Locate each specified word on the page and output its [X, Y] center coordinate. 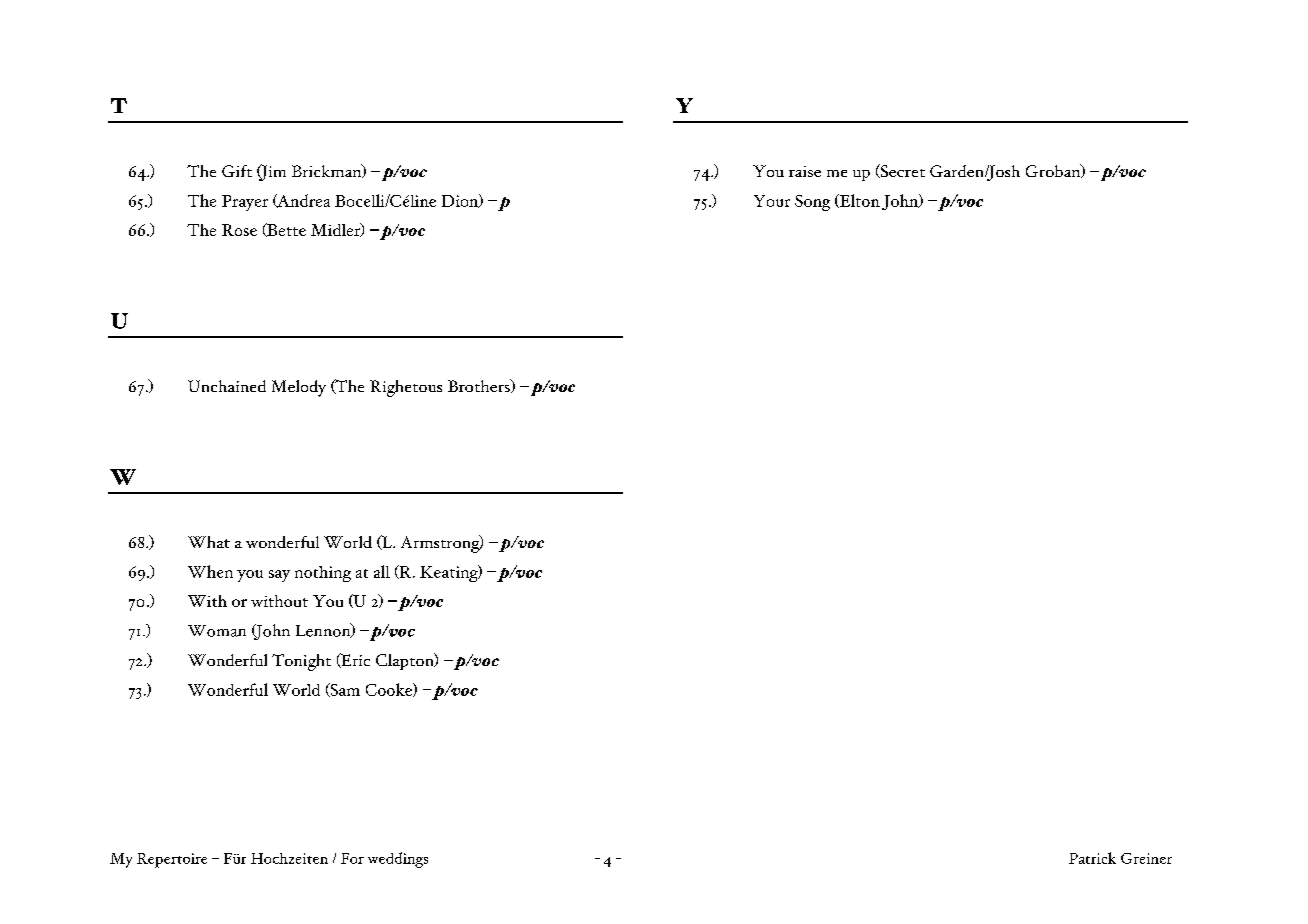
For [352, 858]
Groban [1054, 171]
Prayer [245, 203]
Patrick [1092, 858]
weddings [398, 860]
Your [772, 201]
